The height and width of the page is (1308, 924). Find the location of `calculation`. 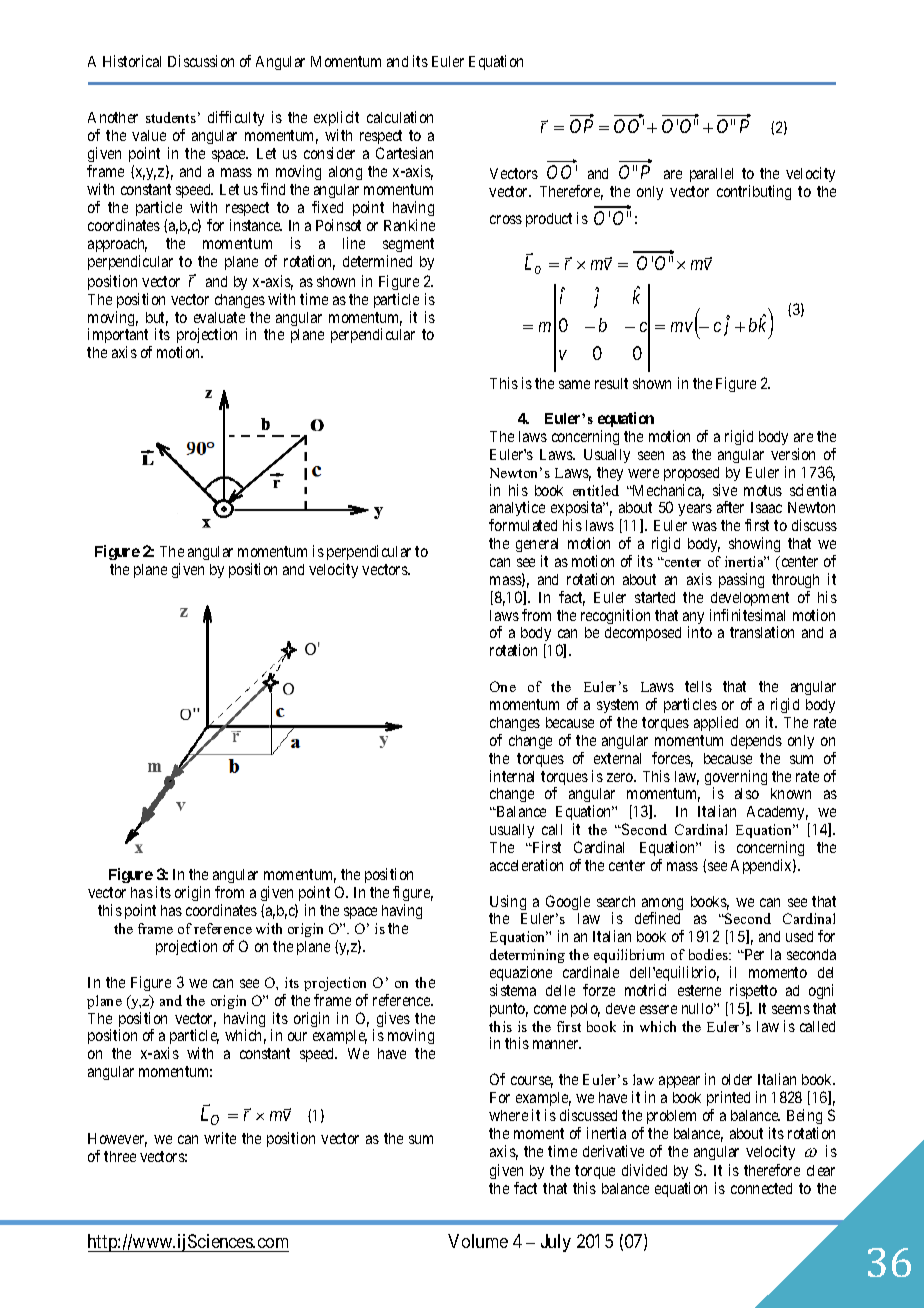

calculation is located at coordinates (400, 117).
